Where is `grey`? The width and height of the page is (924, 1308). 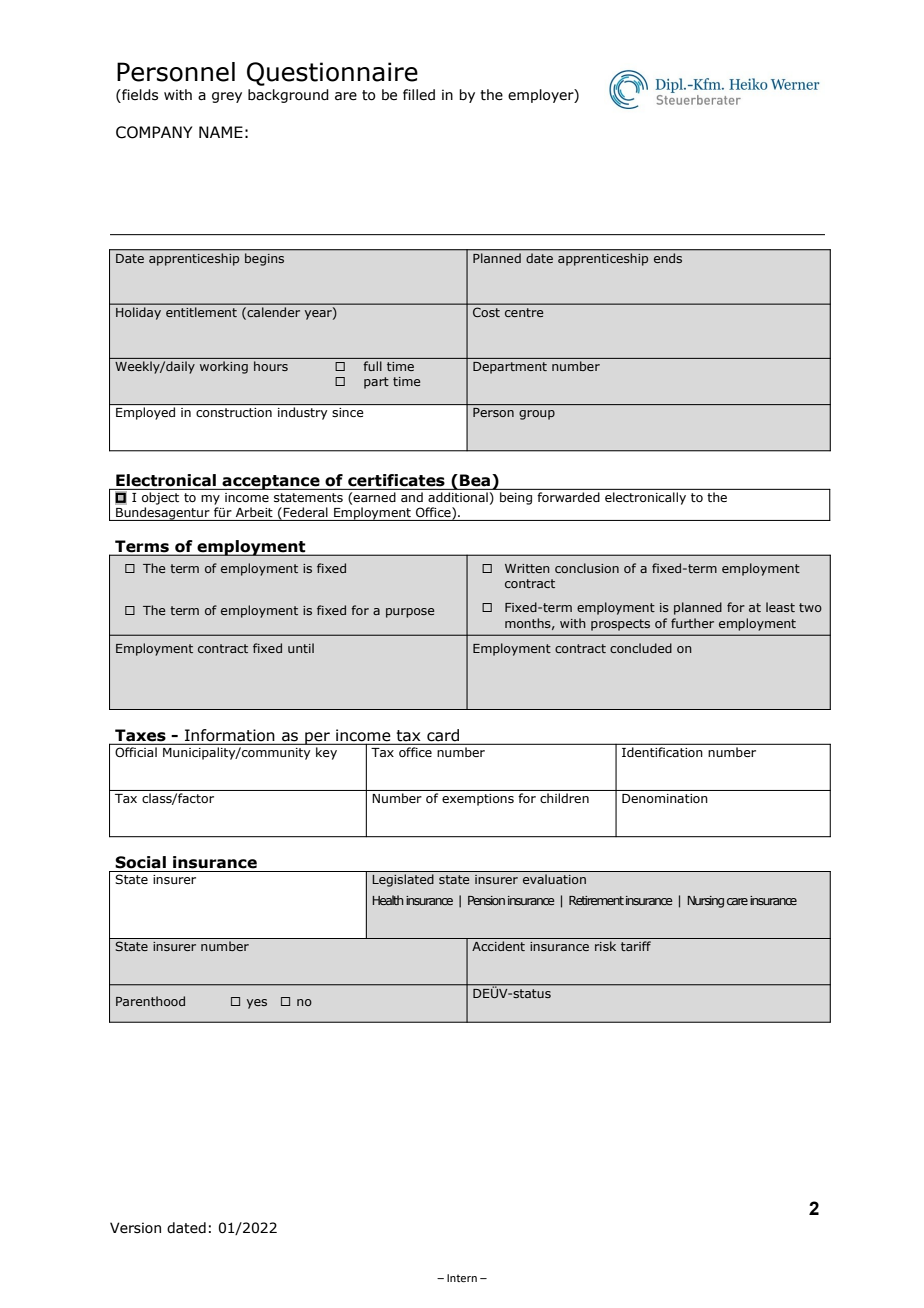 grey is located at coordinates (227, 97).
